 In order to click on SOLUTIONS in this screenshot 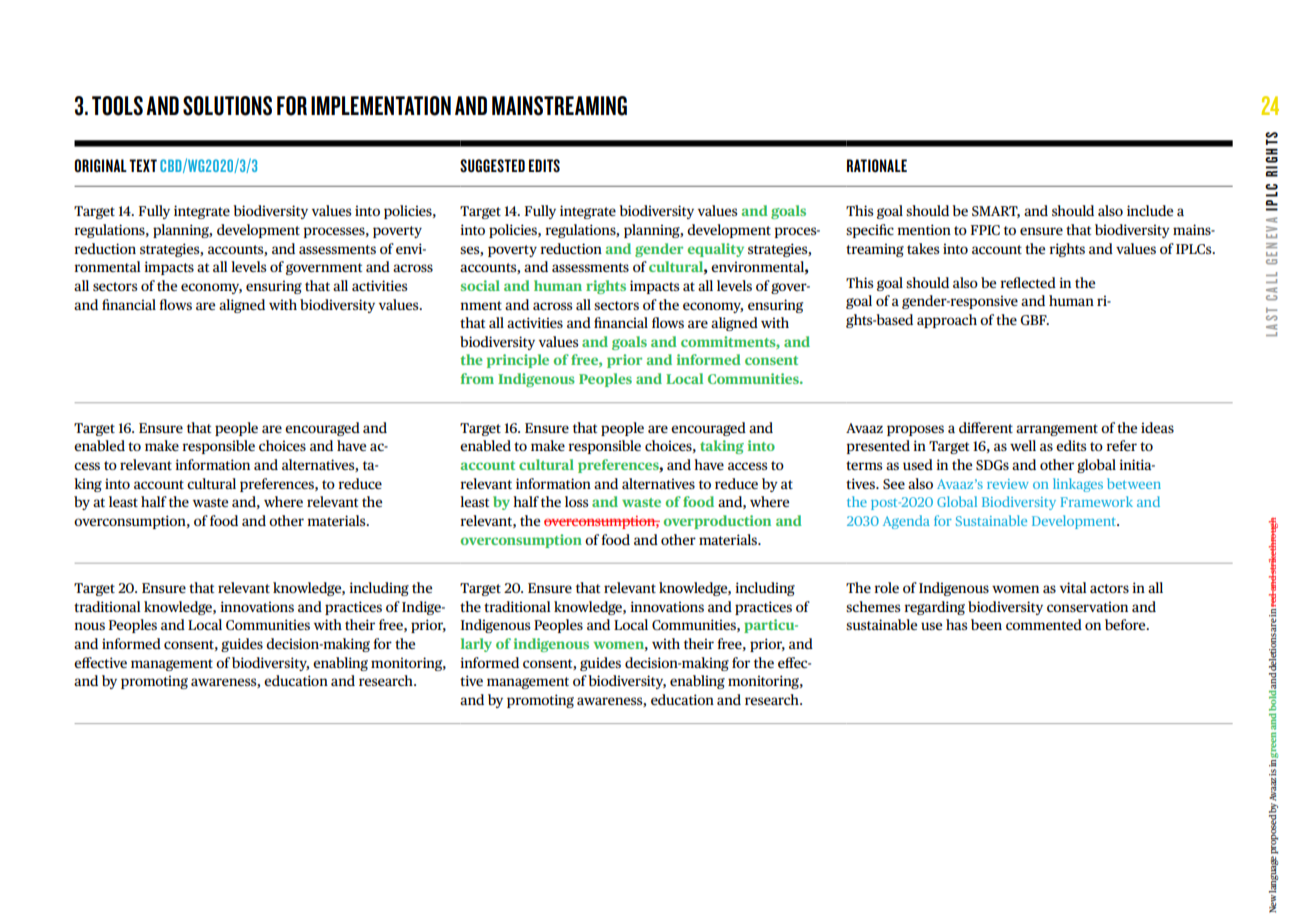, I will do `click(227, 106)`.
